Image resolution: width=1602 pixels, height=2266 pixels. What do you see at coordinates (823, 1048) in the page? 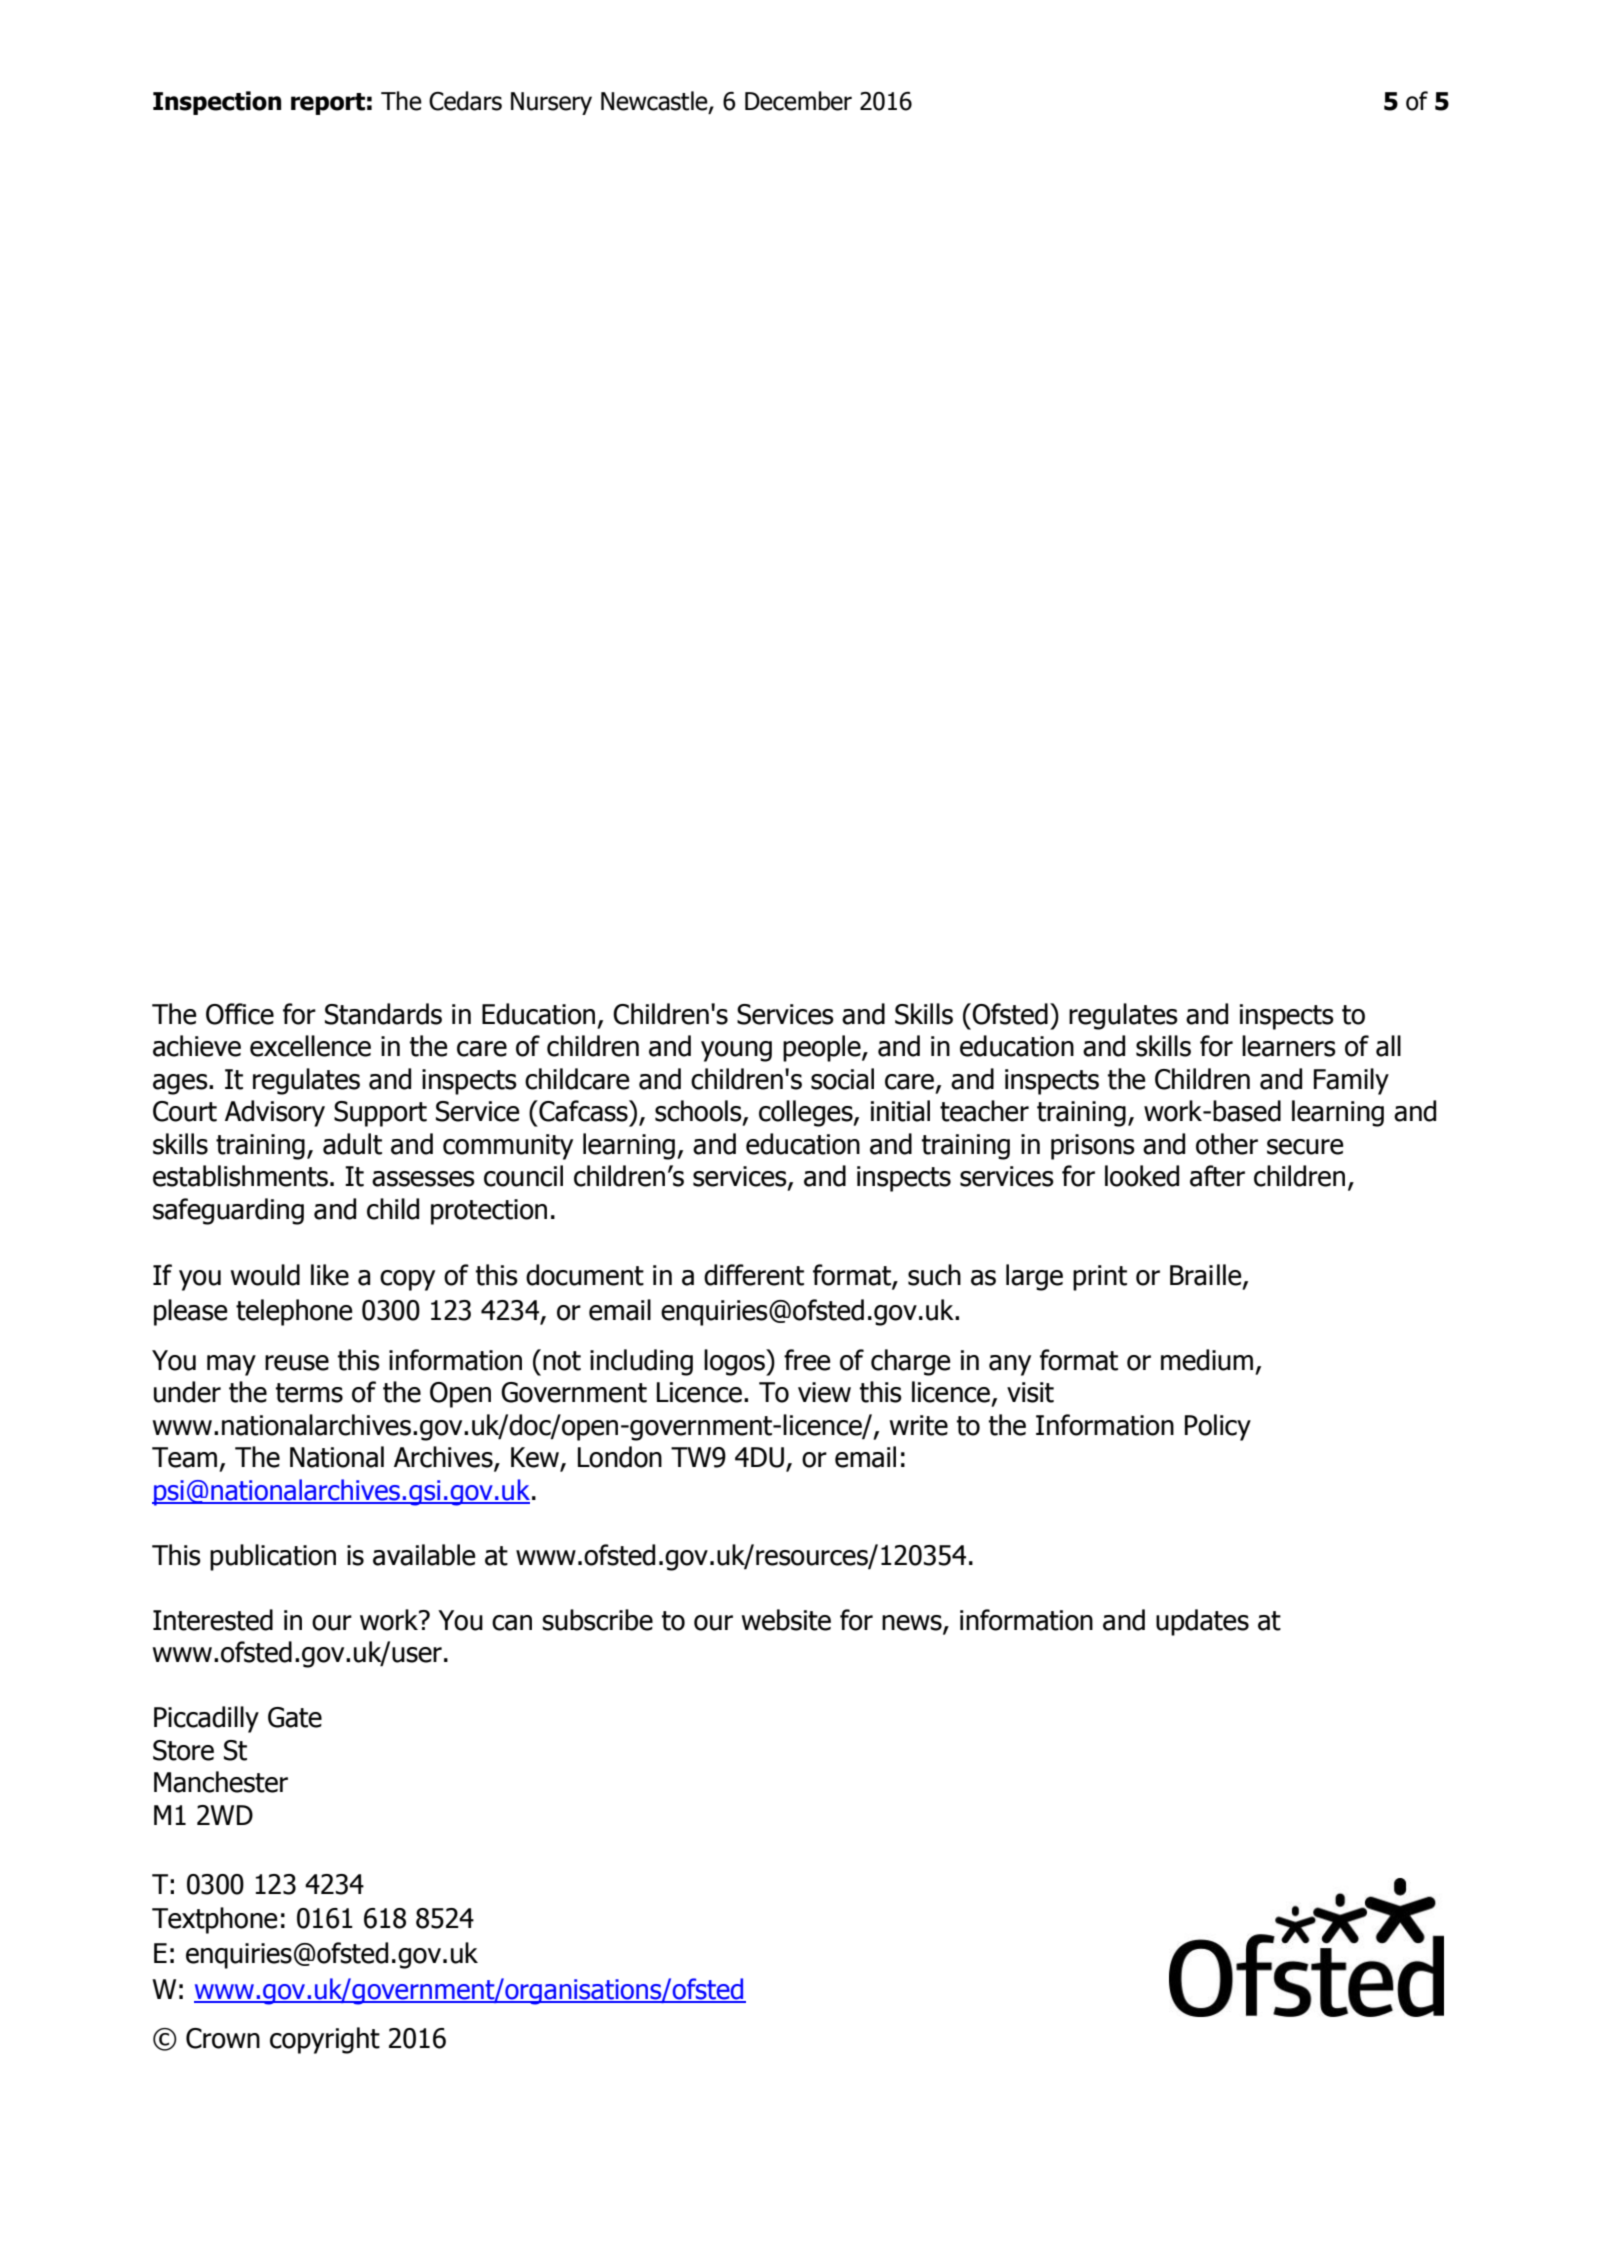
I see `people` at bounding box center [823, 1048].
